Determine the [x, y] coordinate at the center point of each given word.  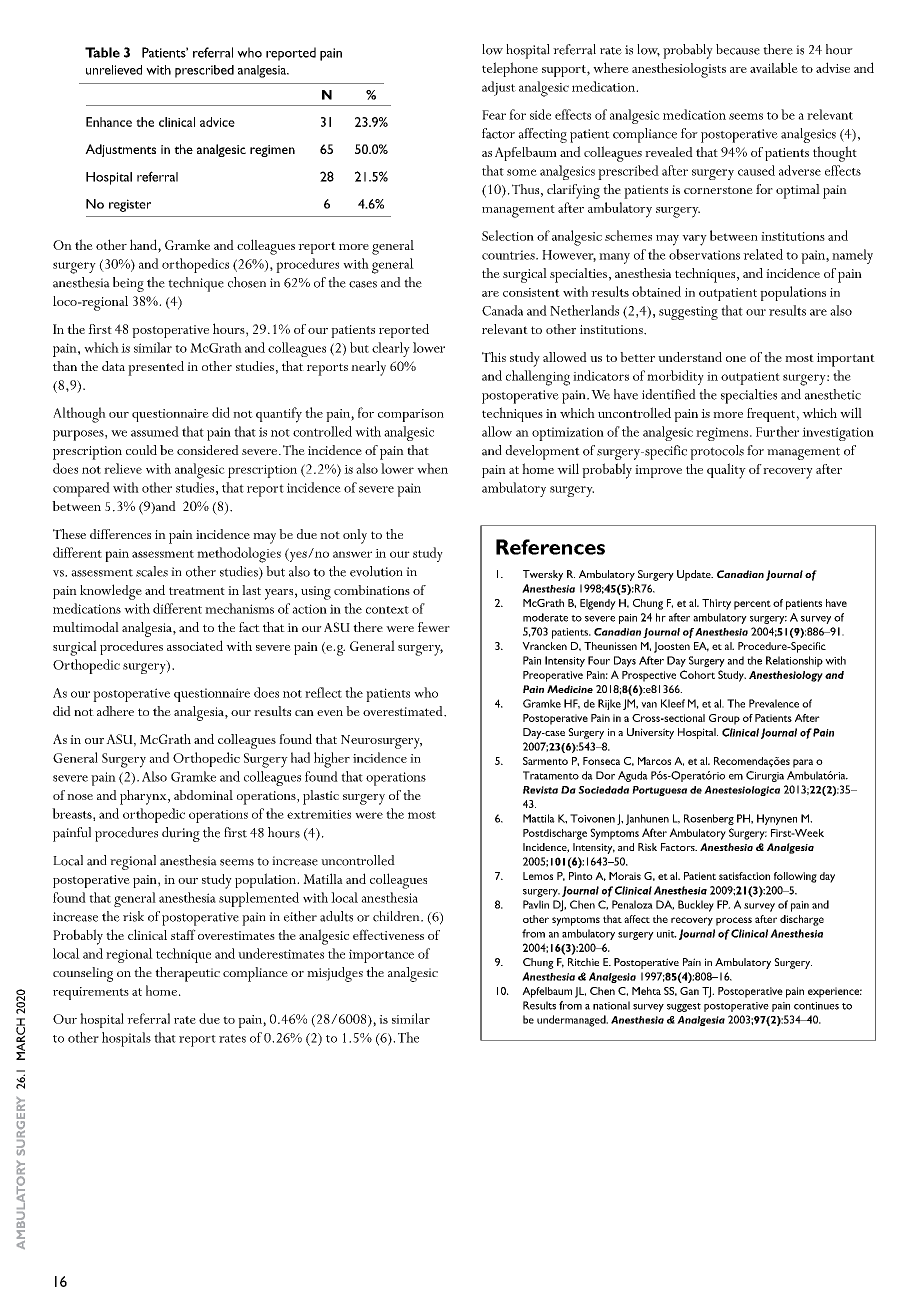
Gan [689, 991]
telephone [510, 69]
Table [102, 52]
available [774, 67]
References [550, 547]
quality [726, 471]
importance [381, 956]
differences [120, 534]
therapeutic [187, 974]
